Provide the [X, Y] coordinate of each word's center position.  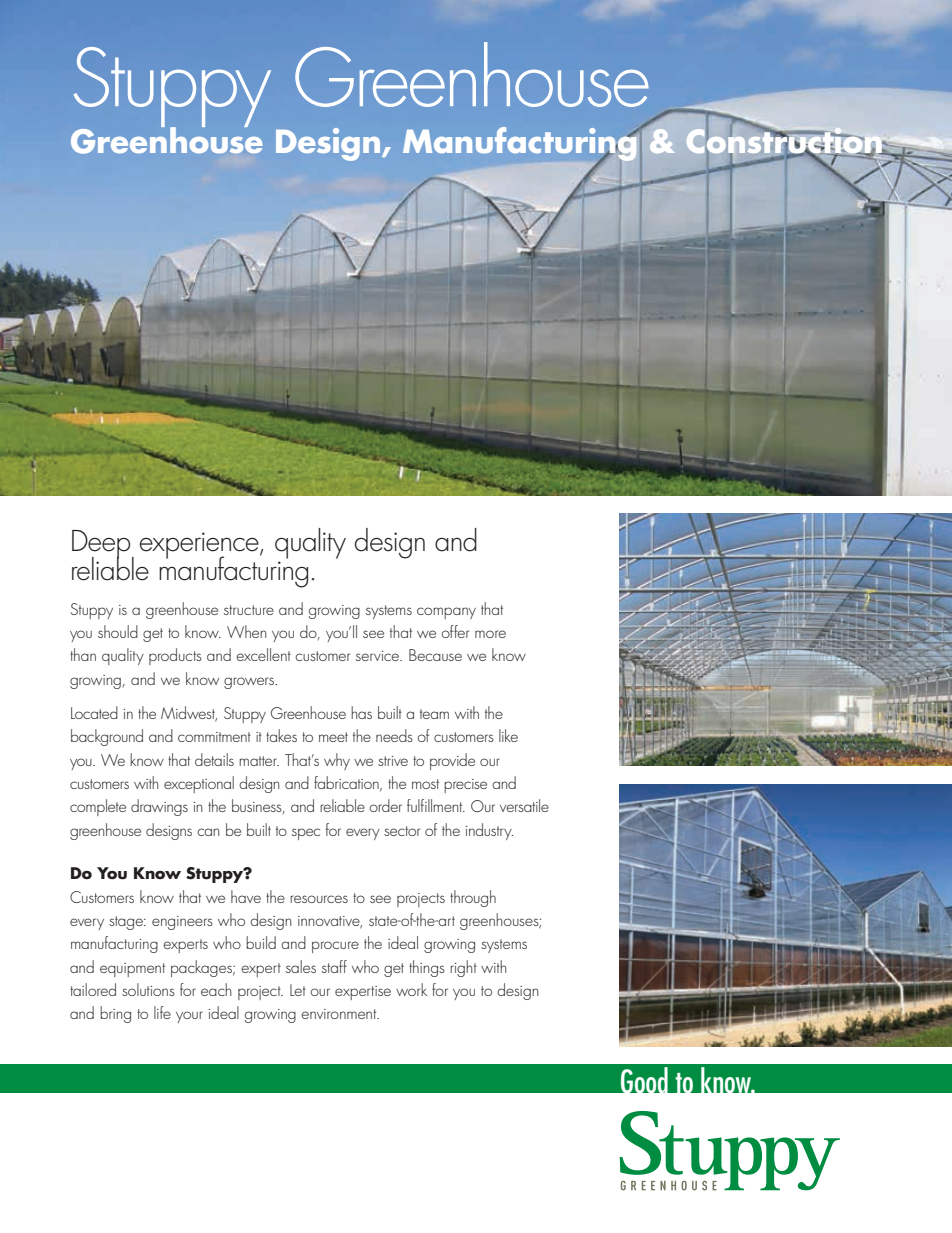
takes [281, 735]
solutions [148, 989]
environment [340, 1014]
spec [306, 834]
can [208, 832]
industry [489, 831]
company [446, 613]
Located [94, 712]
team [434, 714]
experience [200, 546]
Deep [102, 545]
